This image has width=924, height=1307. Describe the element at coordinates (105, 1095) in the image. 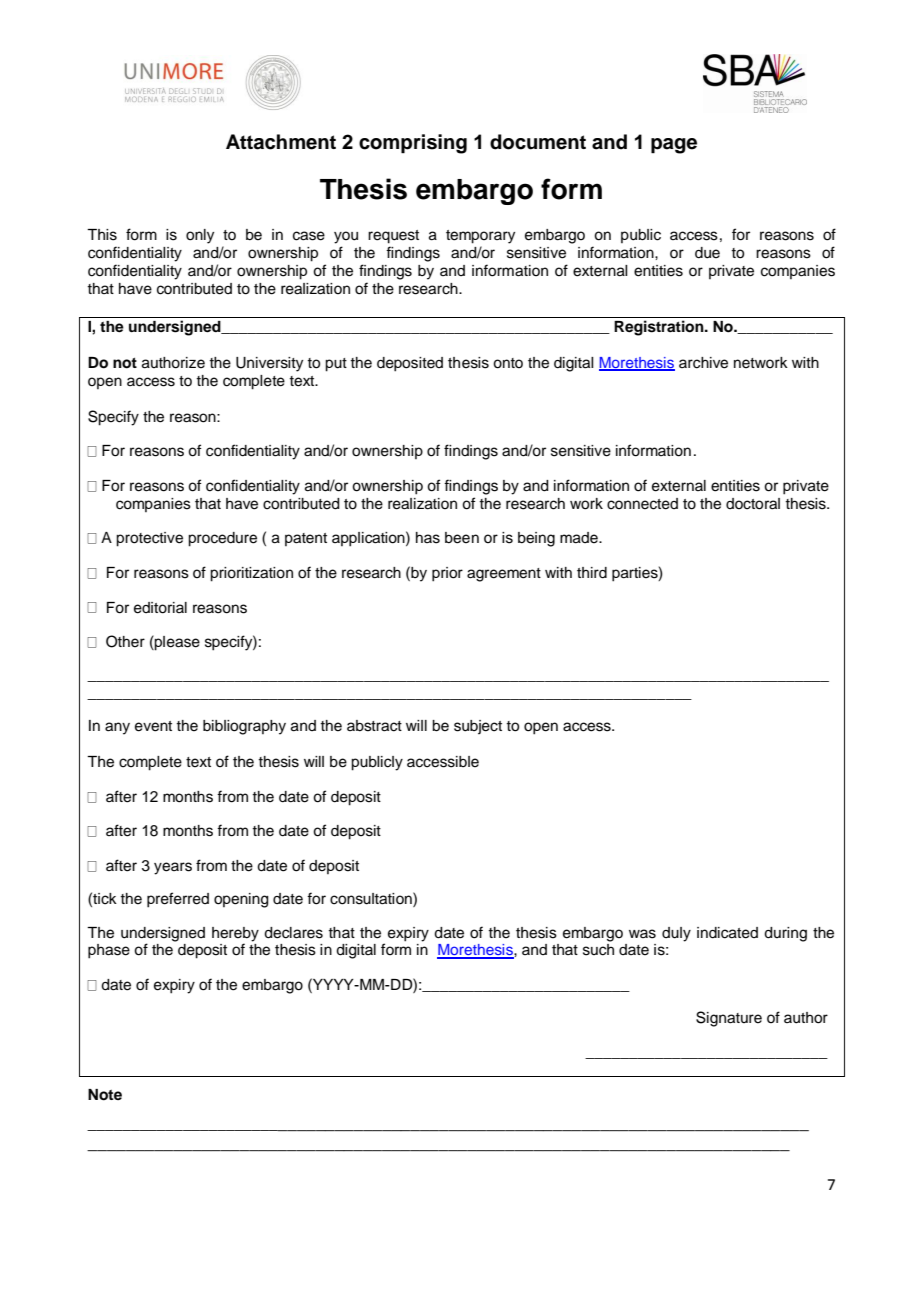

I see `Note` at that location.
